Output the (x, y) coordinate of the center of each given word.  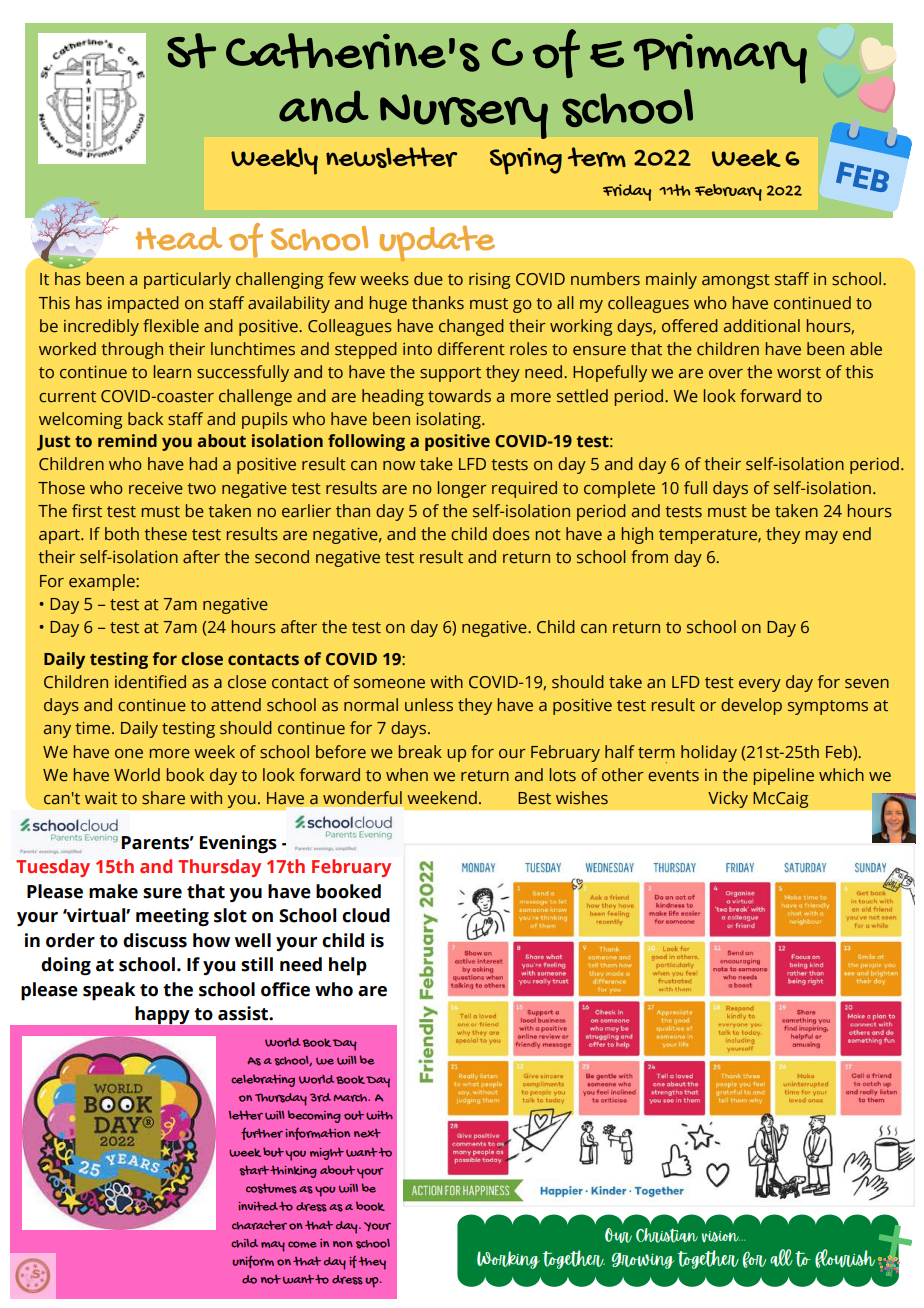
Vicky (728, 799)
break (420, 752)
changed (471, 327)
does (511, 534)
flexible (171, 326)
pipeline (784, 776)
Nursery (464, 116)
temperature (709, 536)
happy (163, 1015)
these (166, 534)
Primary (720, 59)
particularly (187, 280)
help (348, 966)
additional (762, 326)
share (163, 798)
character (259, 1225)
